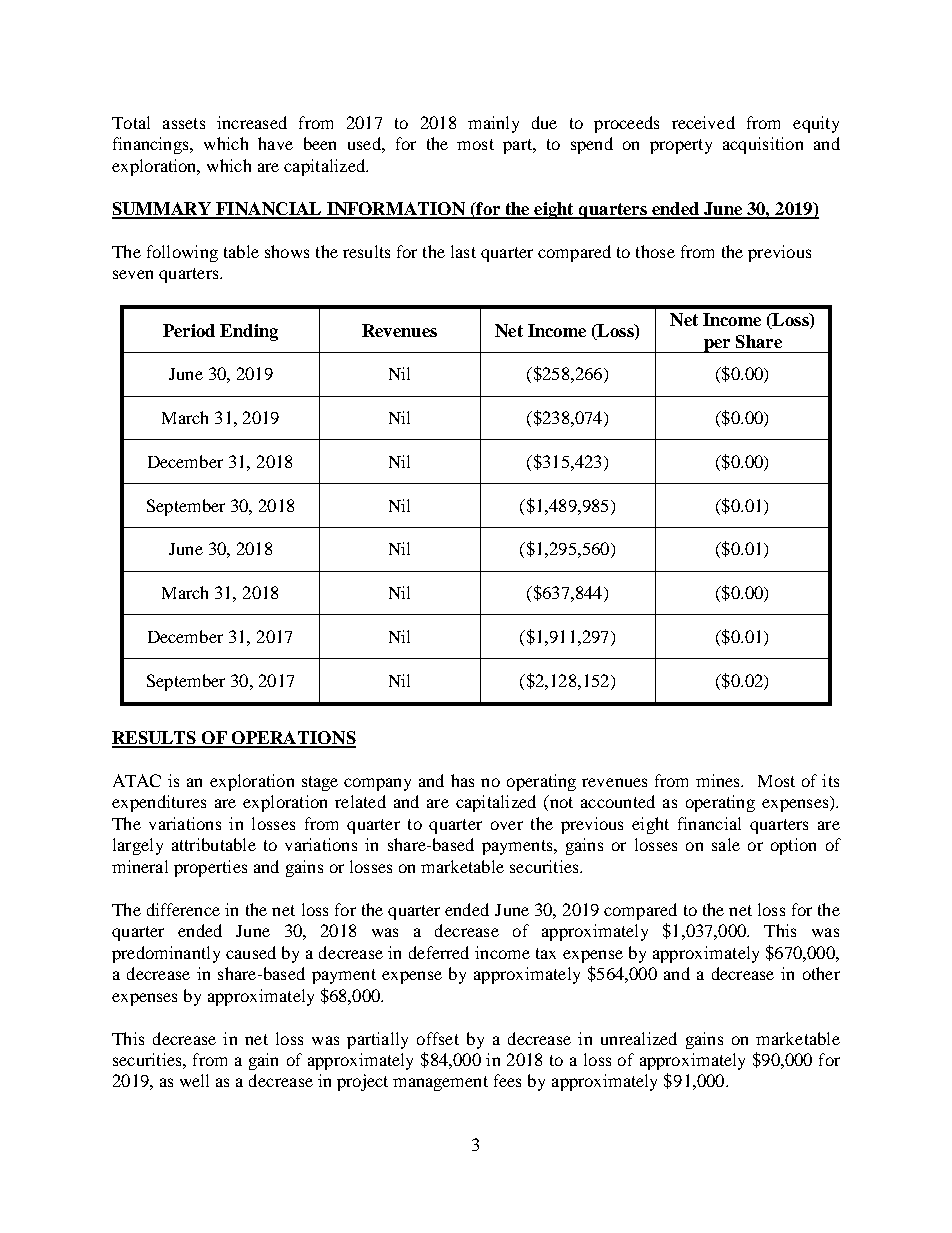  I want to click on mainly, so click(493, 124).
